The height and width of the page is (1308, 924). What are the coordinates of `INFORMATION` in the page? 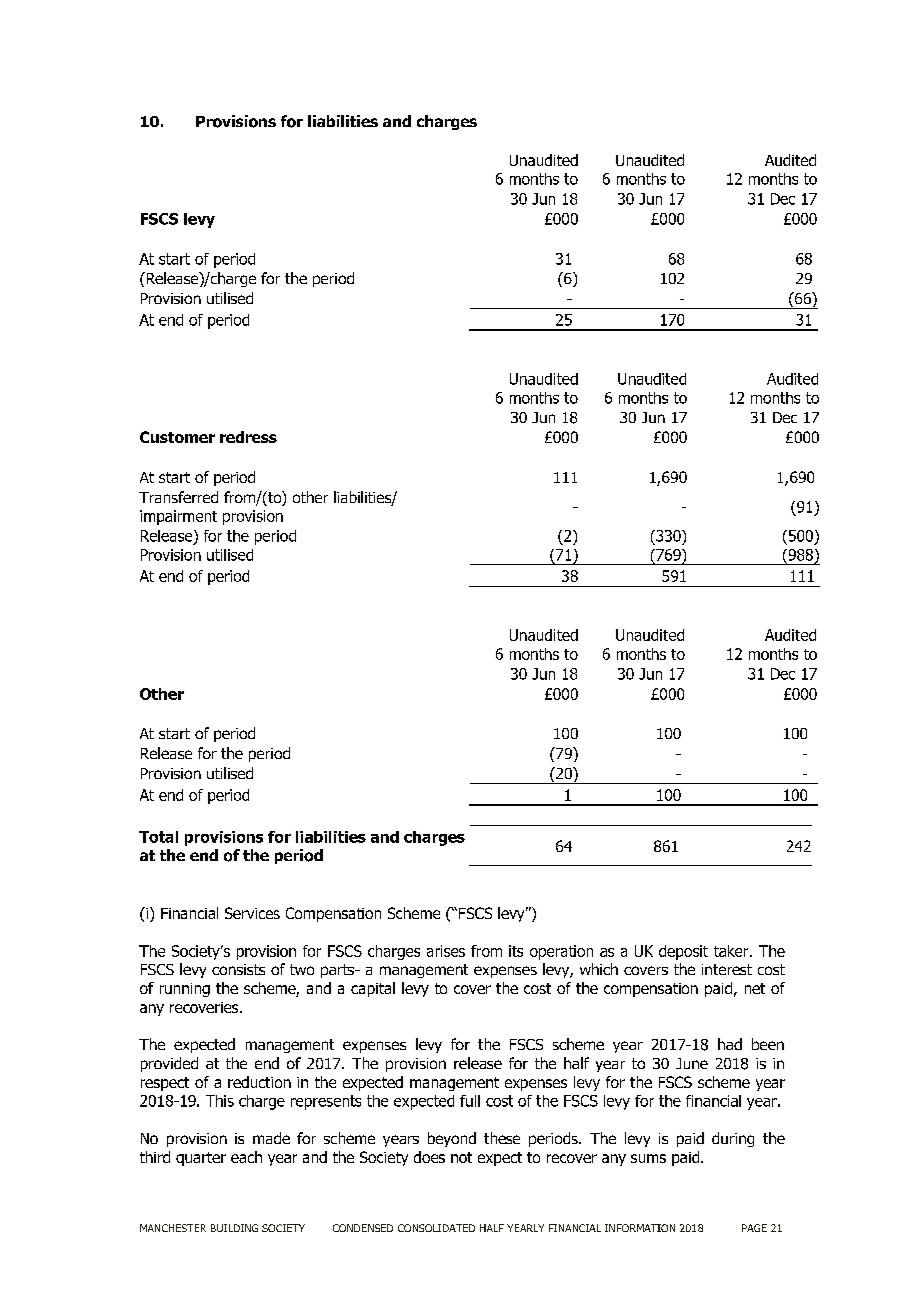 It's located at (640, 1228).
